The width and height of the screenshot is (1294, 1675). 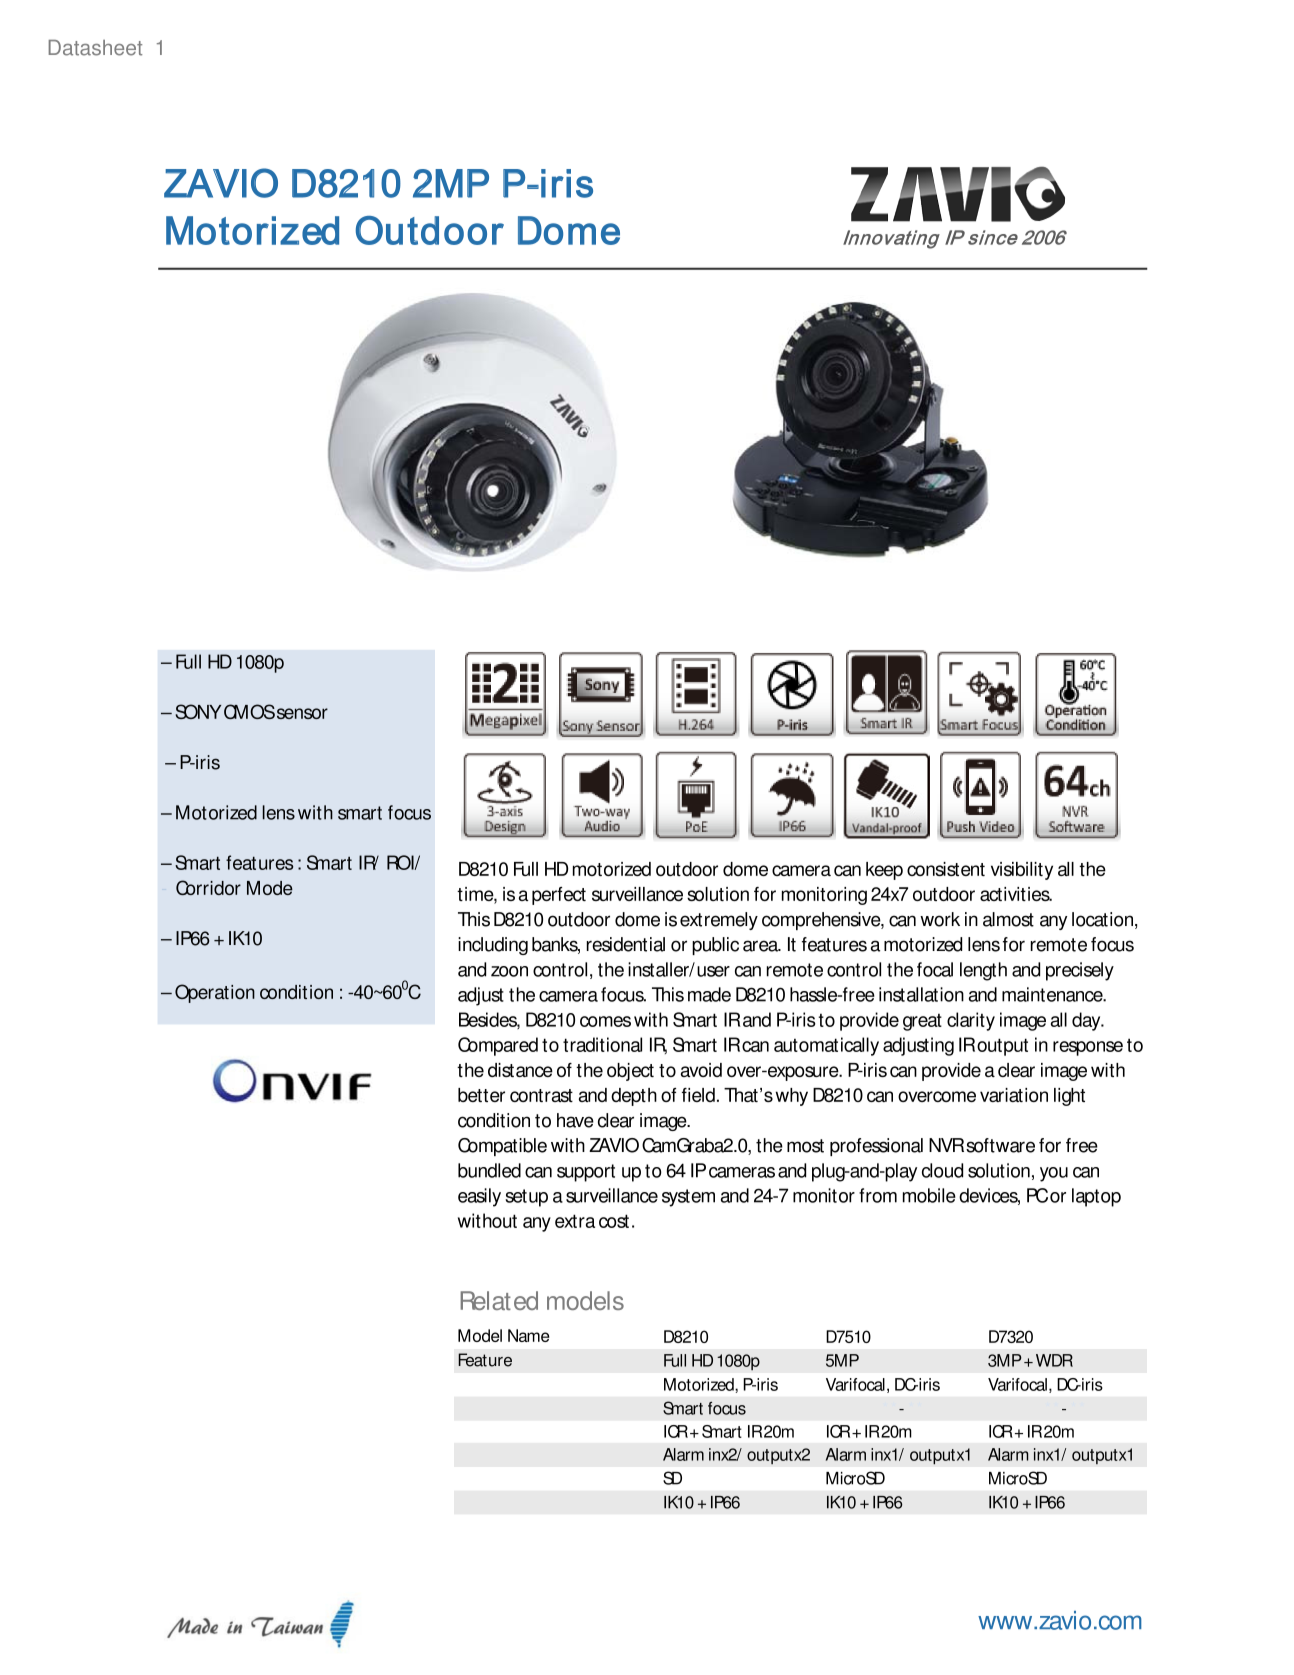 What do you see at coordinates (1016, 894) in the screenshot?
I see `activities` at bounding box center [1016, 894].
